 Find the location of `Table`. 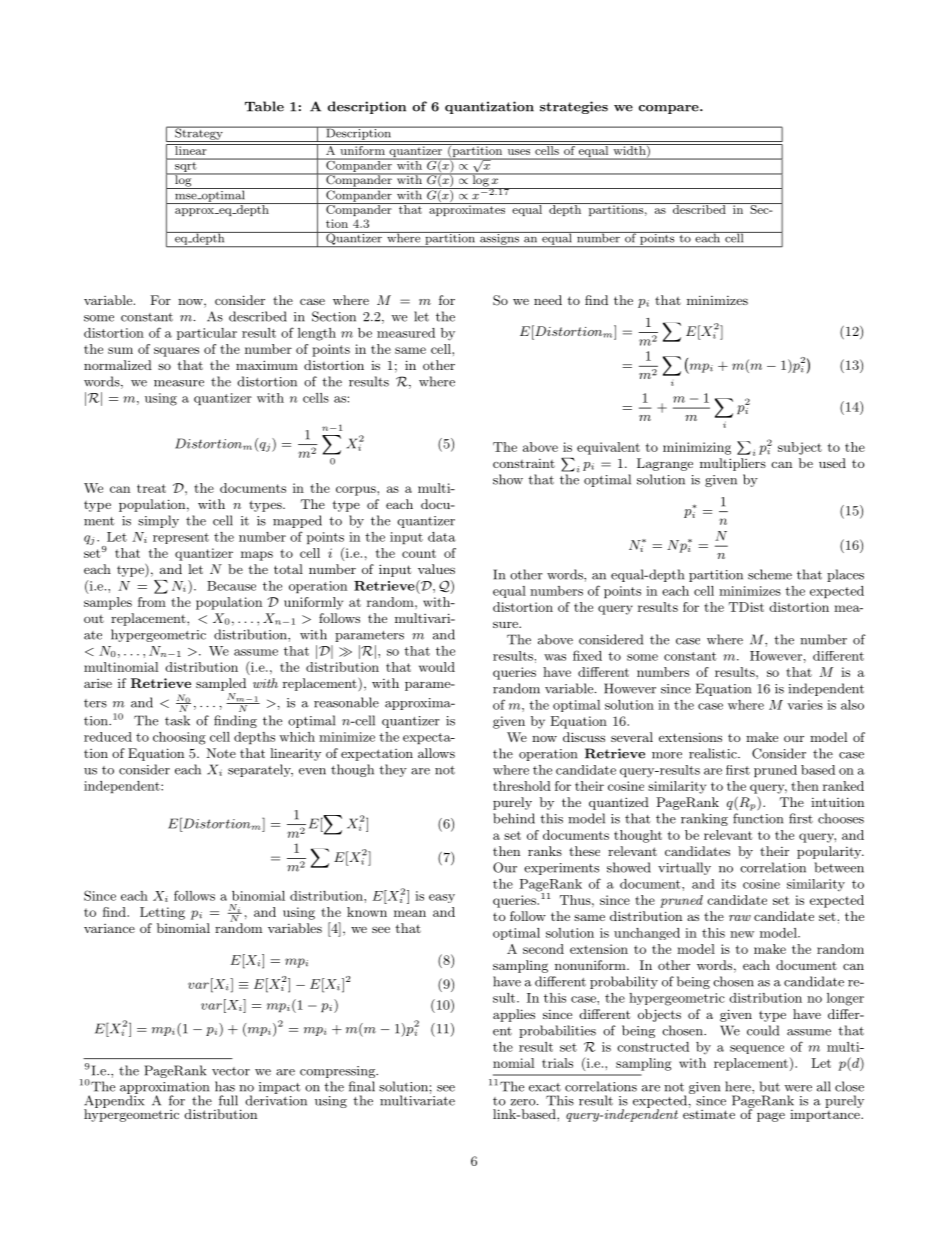

Table is located at coordinates (264, 106).
